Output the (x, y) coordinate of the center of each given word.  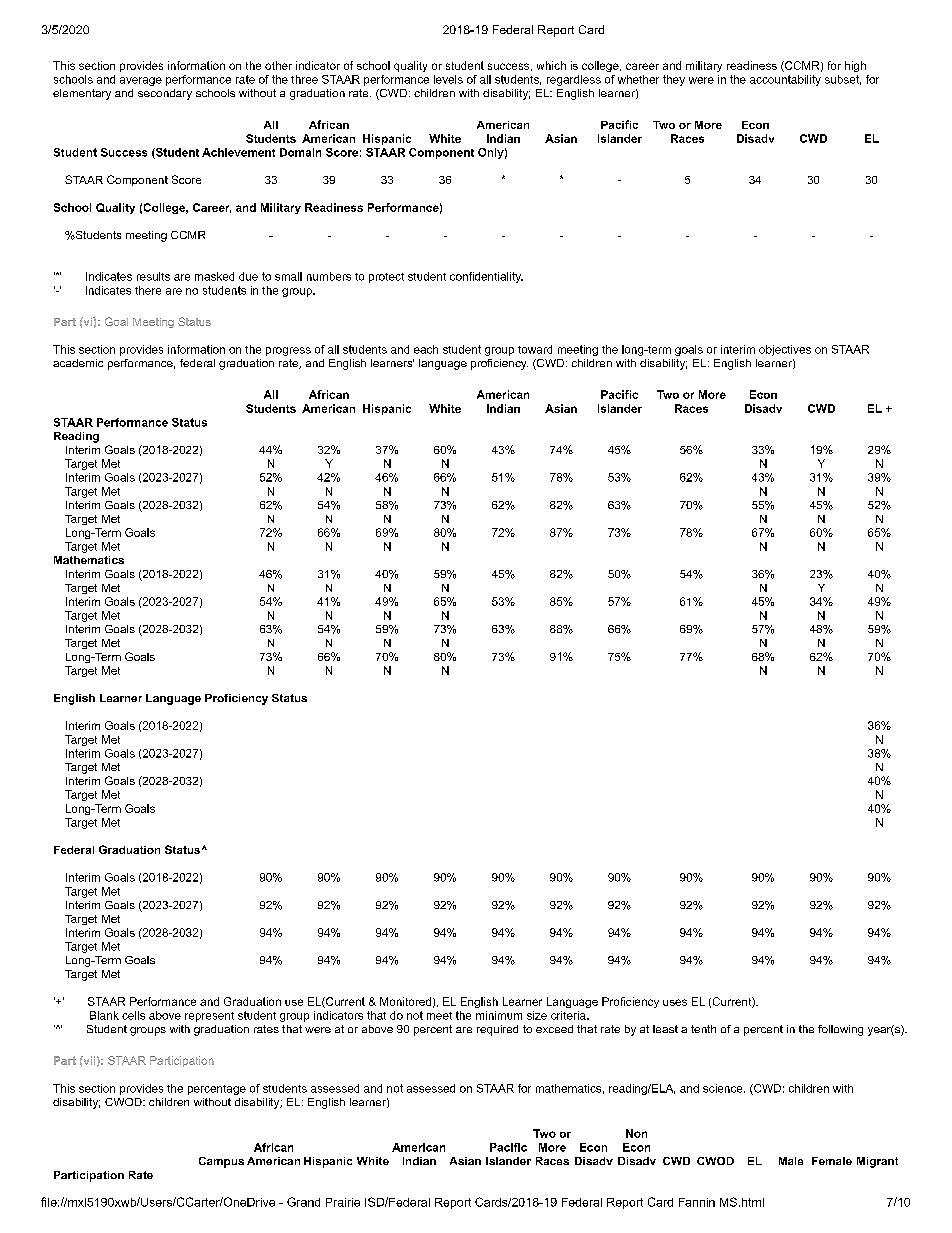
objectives (785, 350)
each (426, 349)
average (141, 81)
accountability (785, 80)
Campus (221, 1162)
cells (133, 1015)
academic (78, 363)
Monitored (405, 1001)
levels (448, 79)
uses (675, 1002)
